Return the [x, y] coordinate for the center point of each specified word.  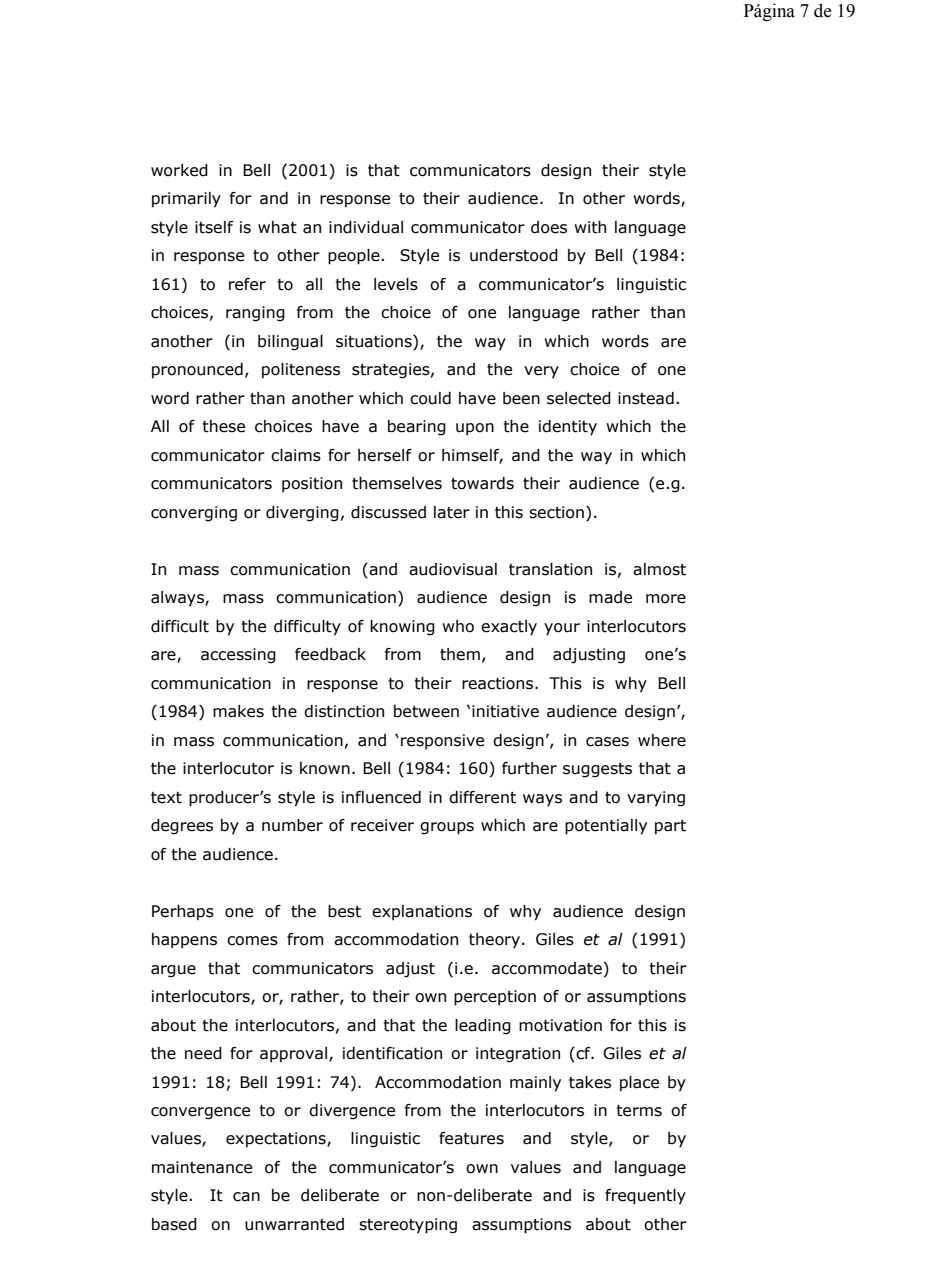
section [556, 512]
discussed [388, 512]
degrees [182, 827]
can [246, 1197]
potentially [606, 827]
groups [447, 828]
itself [214, 227]
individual [366, 227]
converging [194, 514]
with [590, 227]
